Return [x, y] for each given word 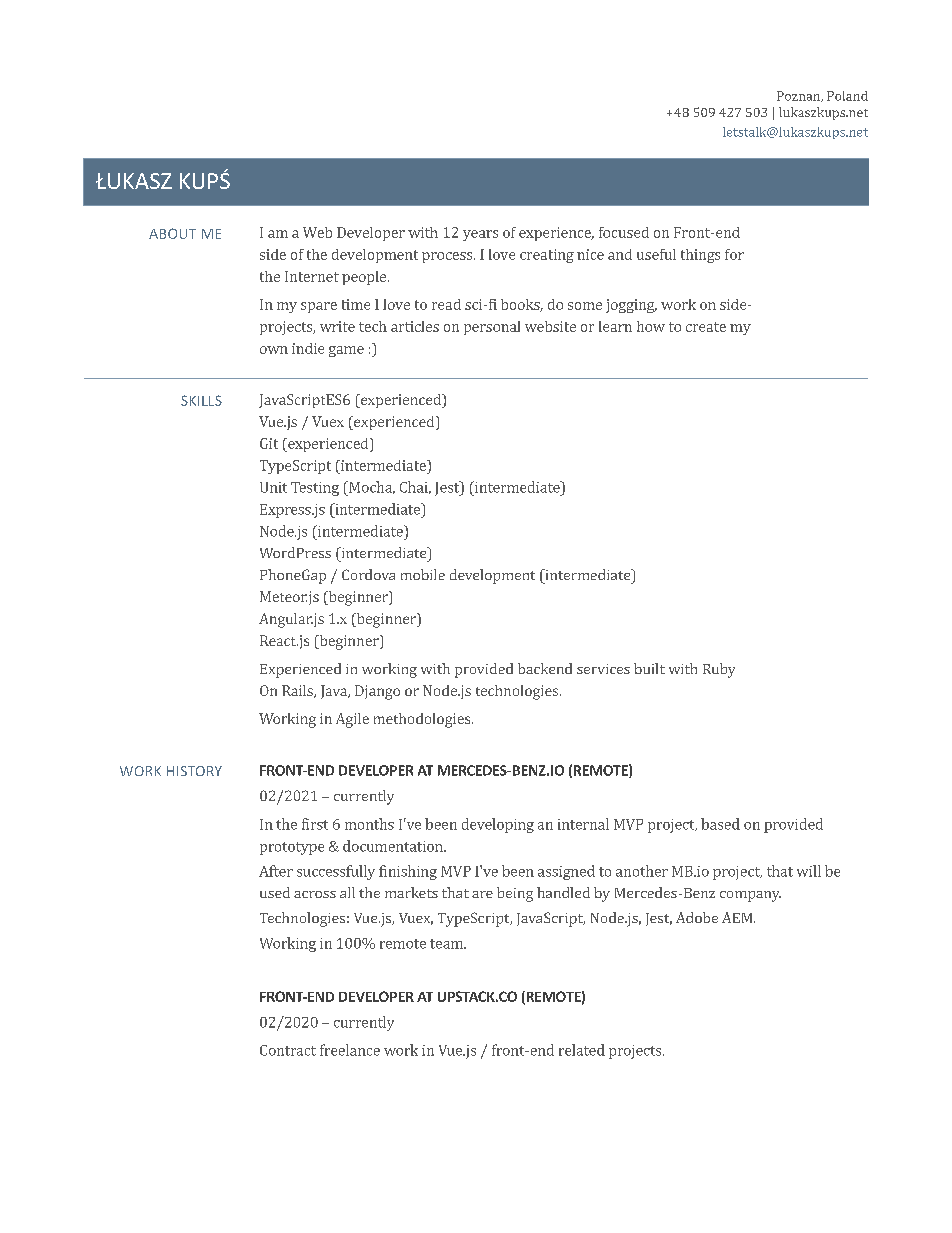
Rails [298, 691]
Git [269, 443]
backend [545, 668]
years [480, 235]
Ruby [719, 670]
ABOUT [172, 233]
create [706, 327]
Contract [288, 1050]
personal [492, 328]
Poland [847, 96]
